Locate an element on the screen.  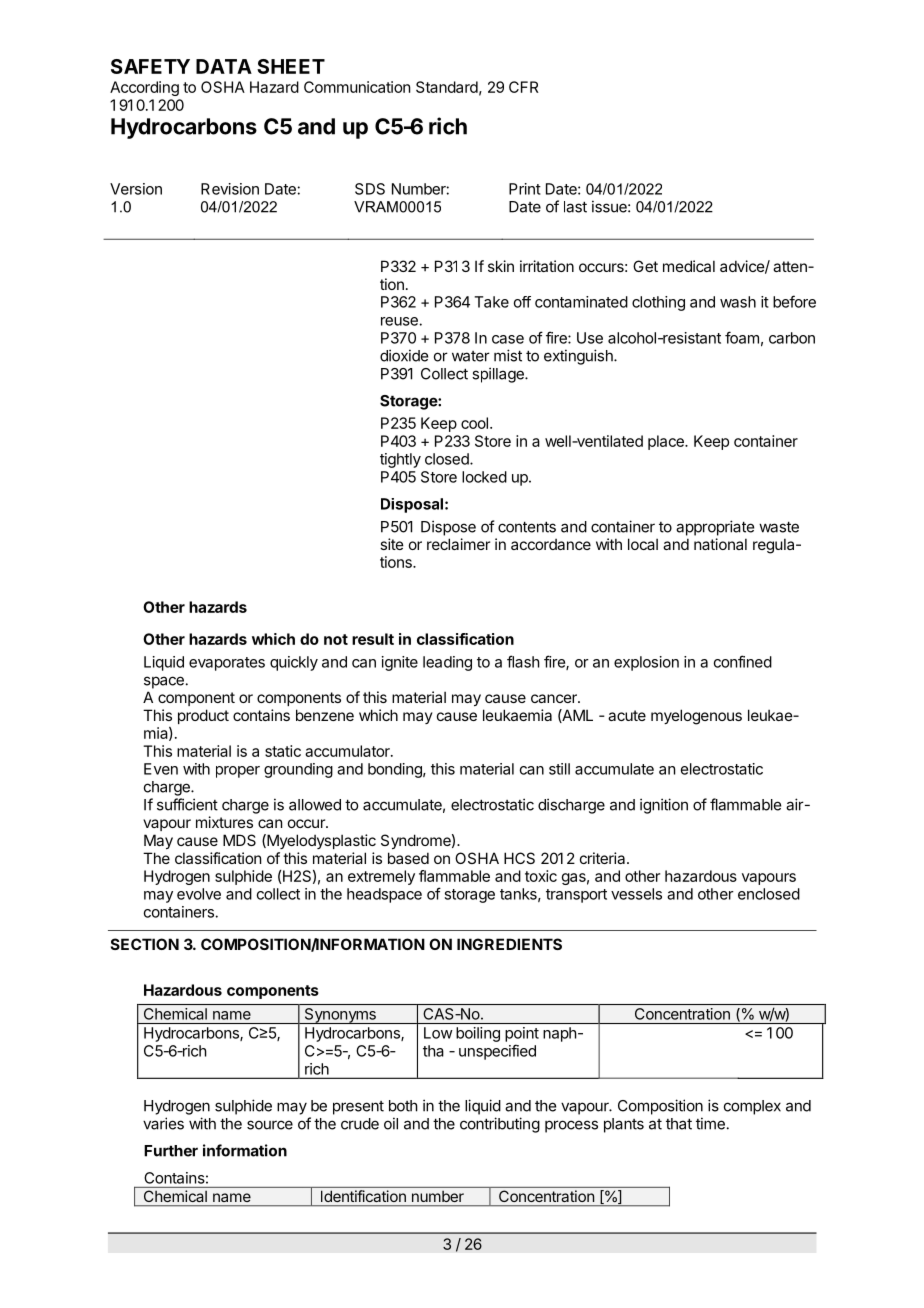
CFR is located at coordinates (524, 87).
